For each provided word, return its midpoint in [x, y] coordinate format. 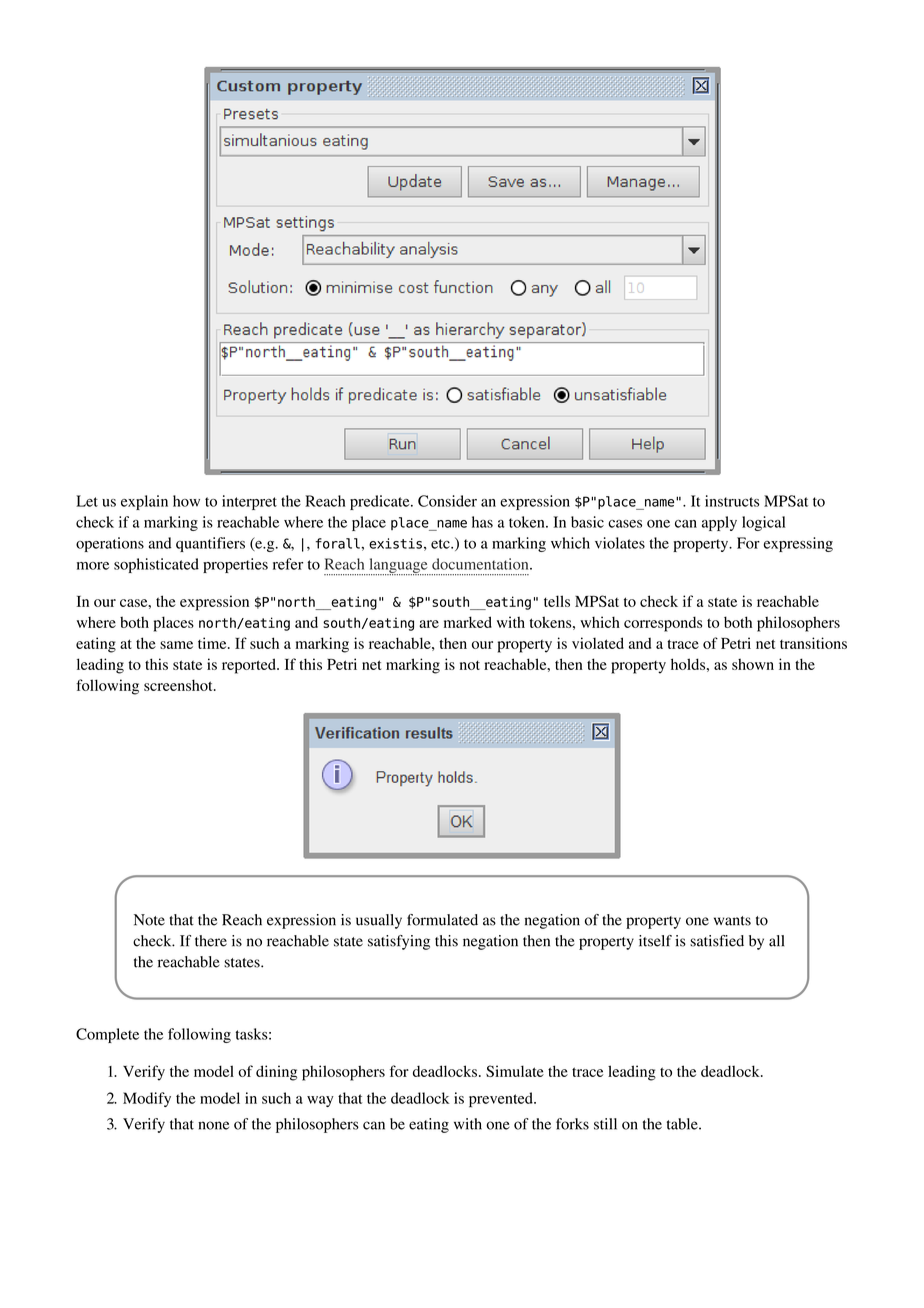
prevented [502, 1100]
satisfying [399, 942]
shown [753, 664]
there [211, 941]
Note [149, 920]
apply [719, 523]
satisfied [717, 941]
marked [468, 622]
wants [732, 921]
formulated [442, 920]
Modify [147, 1099]
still [605, 1124]
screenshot [179, 685]
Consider [447, 501]
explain [144, 502]
